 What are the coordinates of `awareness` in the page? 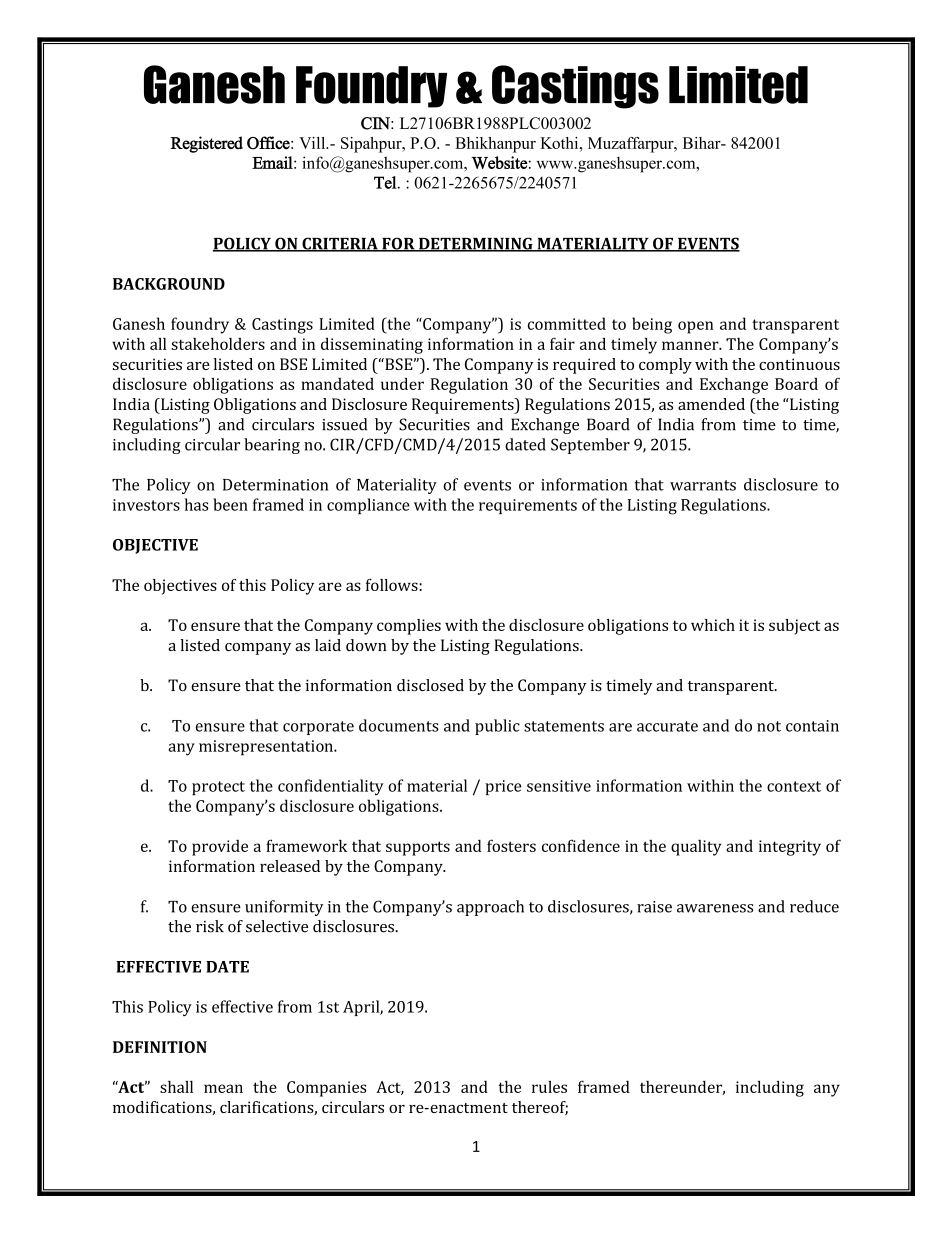 It's located at (715, 908).
